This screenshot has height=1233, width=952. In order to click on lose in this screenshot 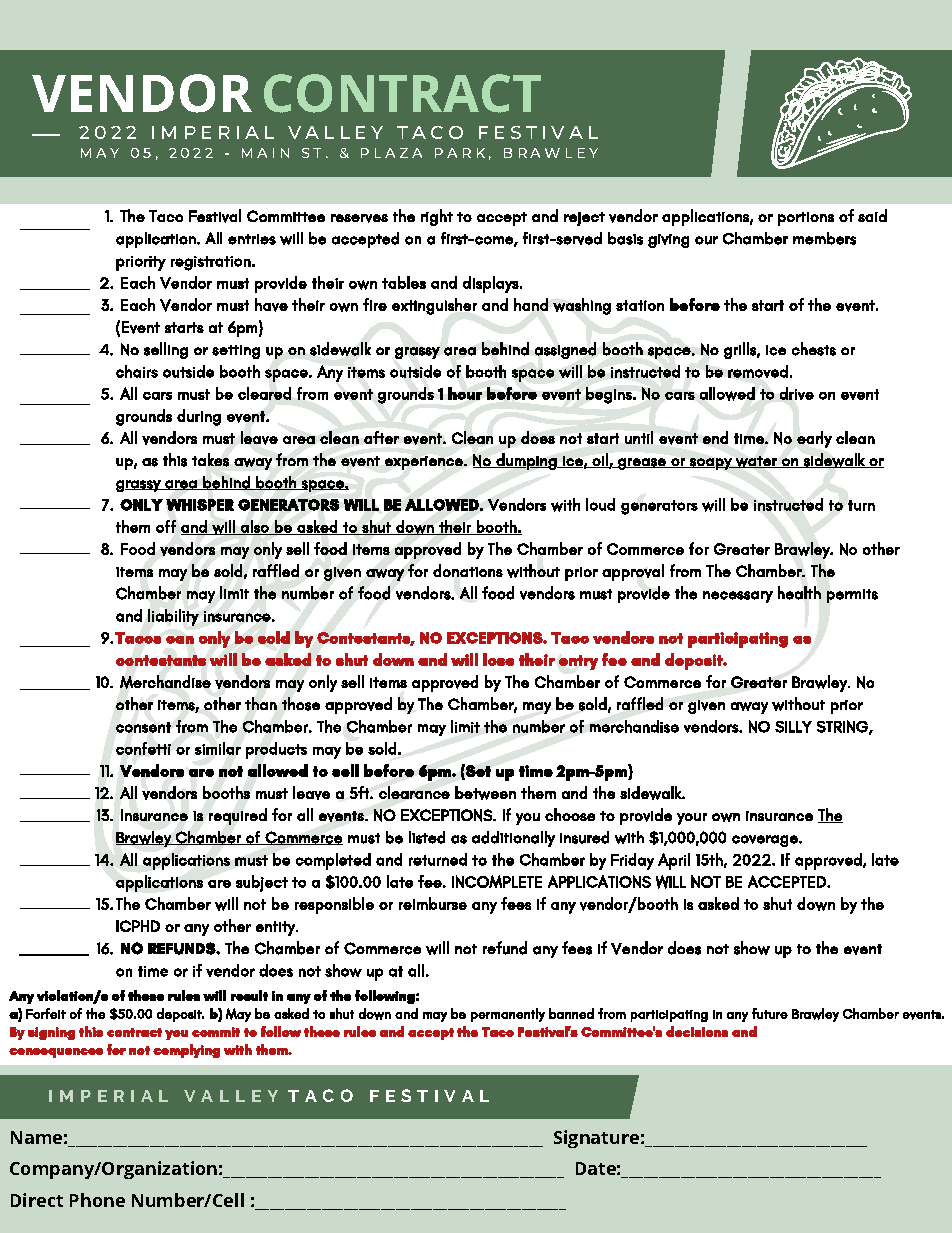, I will do `click(498, 659)`.
